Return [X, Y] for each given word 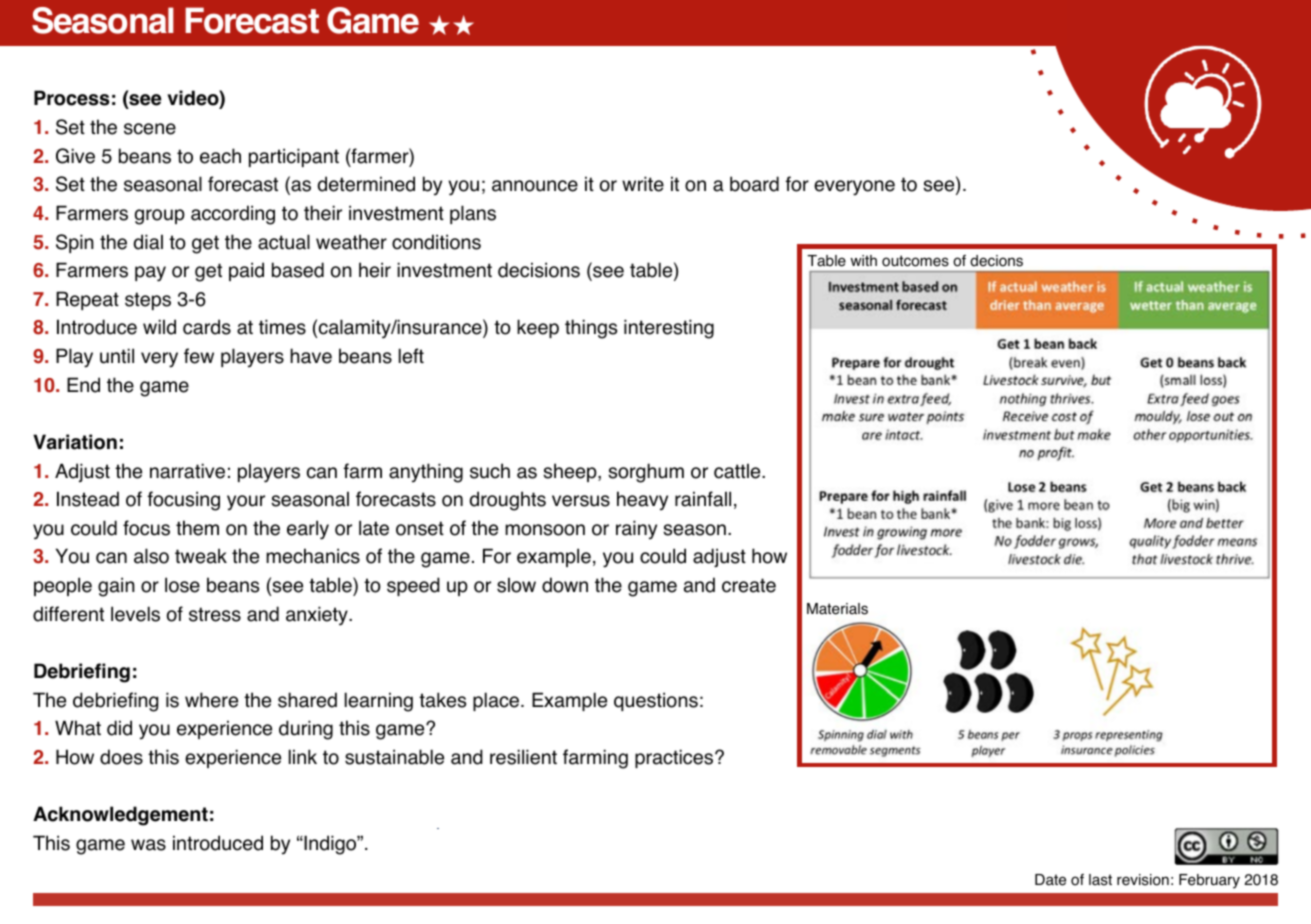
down [565, 585]
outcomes [915, 261]
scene [150, 129]
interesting [669, 329]
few [199, 356]
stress [215, 614]
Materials [837, 609]
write [643, 184]
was [148, 845]
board [754, 184]
